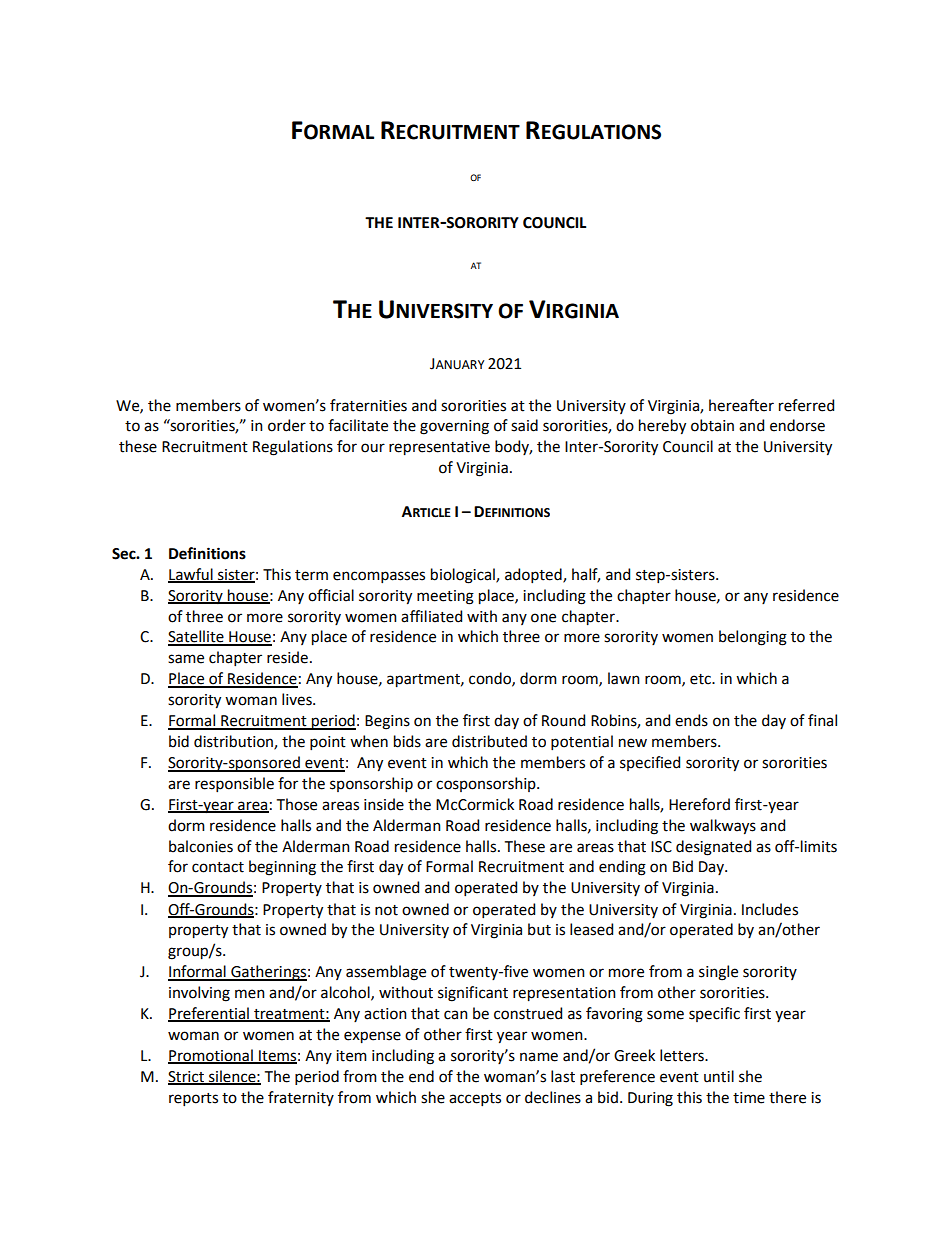  What do you see at coordinates (524, 425) in the screenshot?
I see `said` at bounding box center [524, 425].
